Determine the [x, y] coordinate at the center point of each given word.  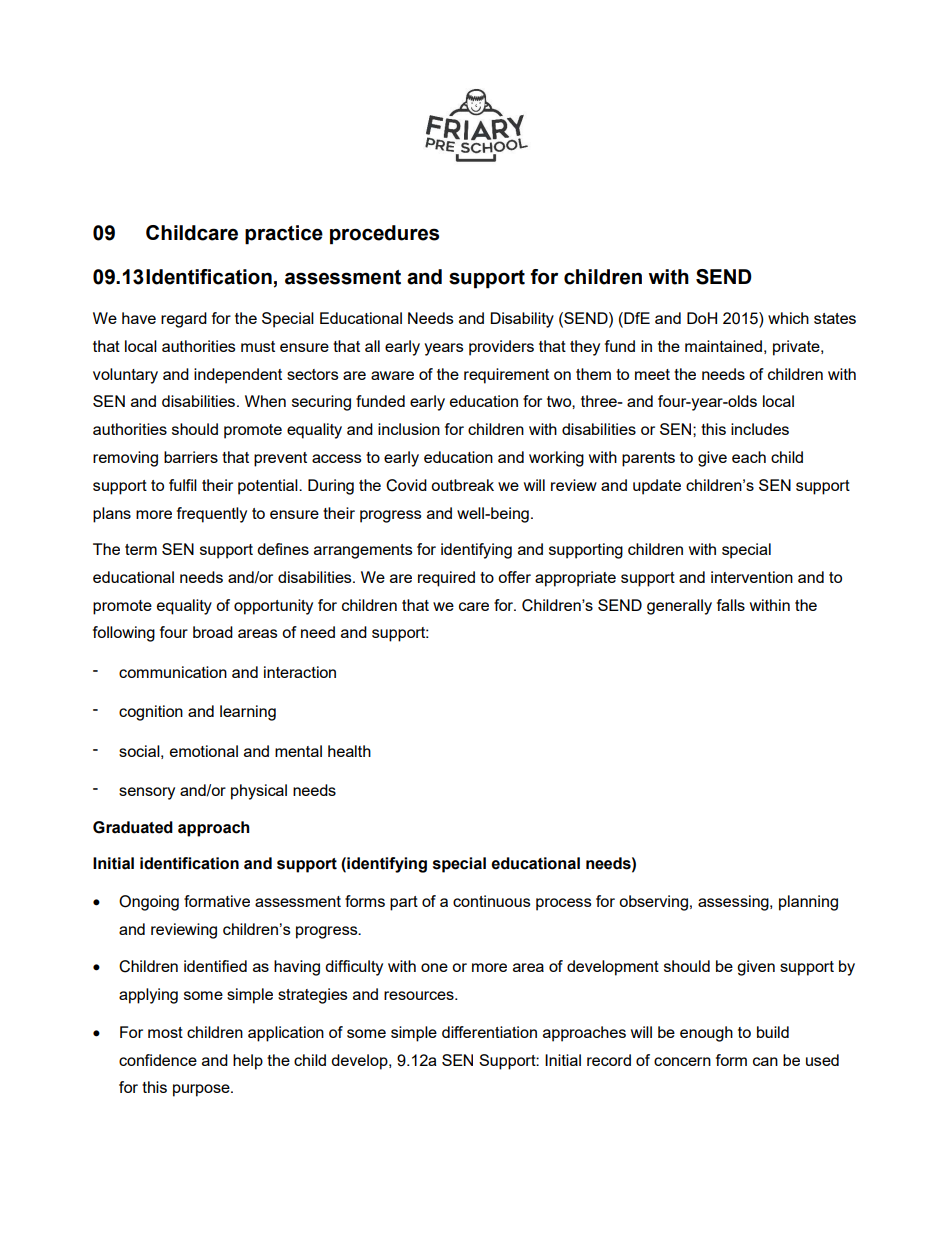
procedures [384, 235]
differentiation [489, 1032]
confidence [158, 1060]
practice [284, 235]
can [765, 1061]
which [788, 318]
